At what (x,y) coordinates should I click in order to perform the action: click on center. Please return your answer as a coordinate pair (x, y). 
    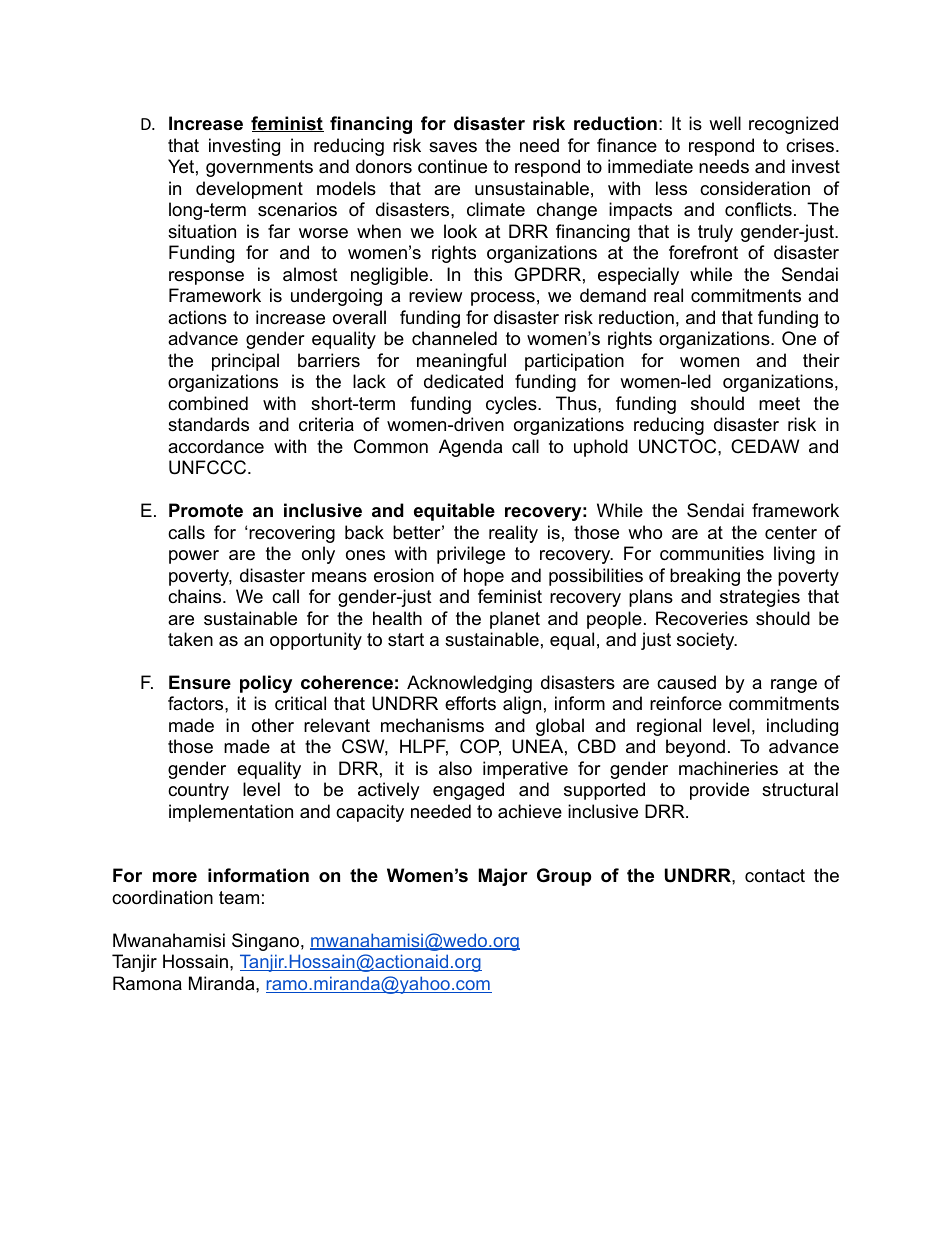
    Looking at the image, I should click on (791, 533).
